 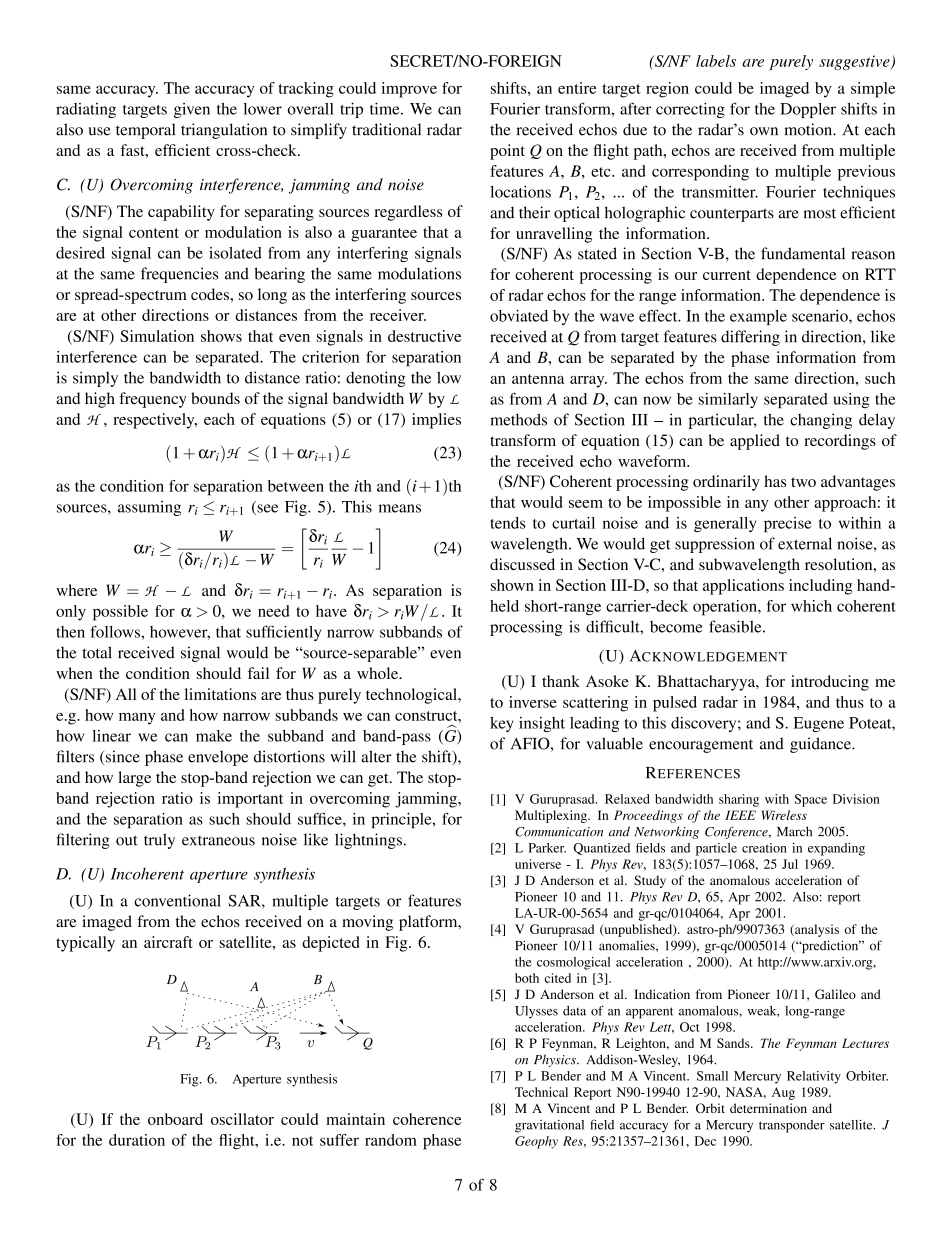 I want to click on shown, so click(x=512, y=585).
